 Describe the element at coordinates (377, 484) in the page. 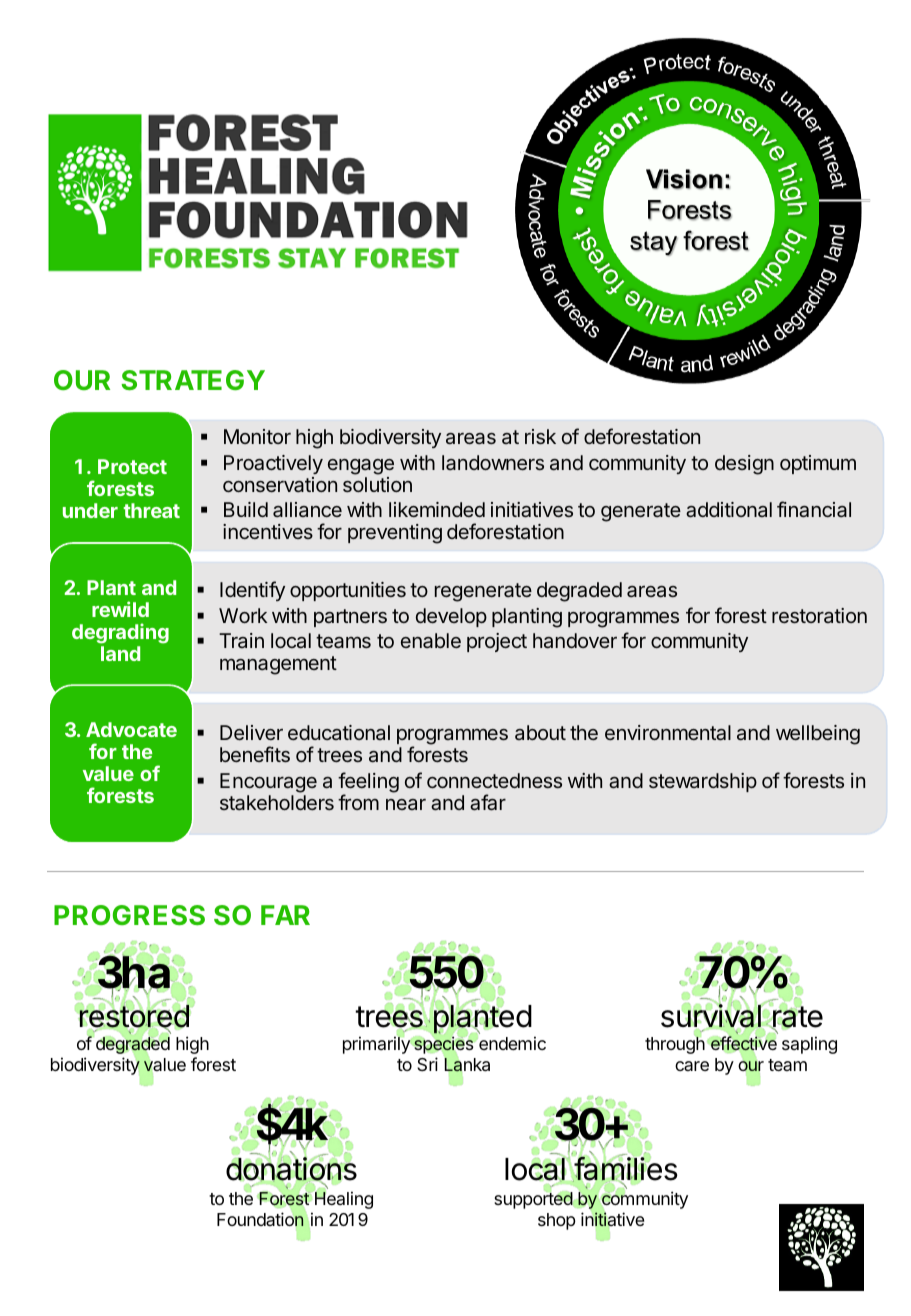

I see `solution` at that location.
